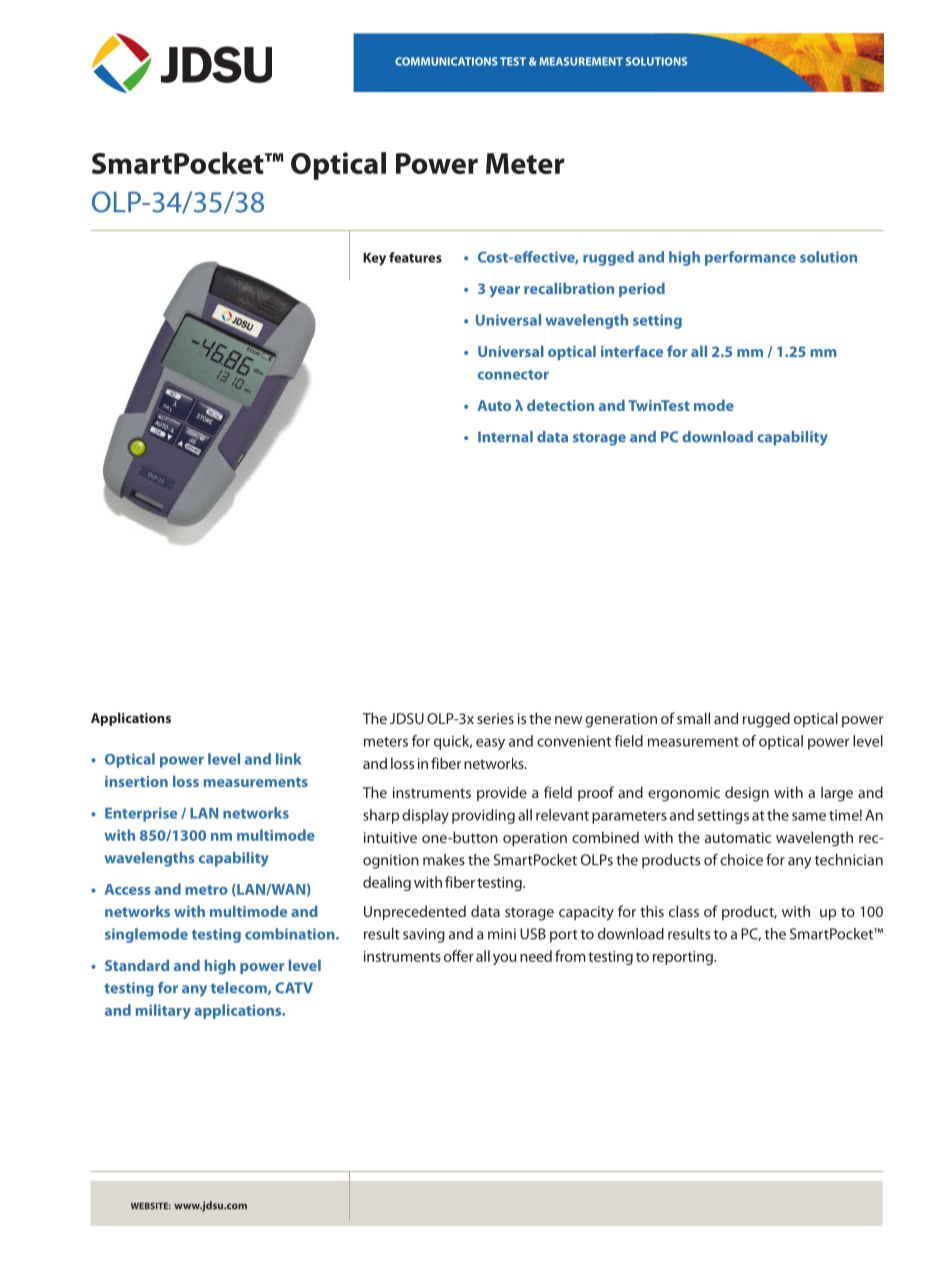  I want to click on series, so click(495, 718).
